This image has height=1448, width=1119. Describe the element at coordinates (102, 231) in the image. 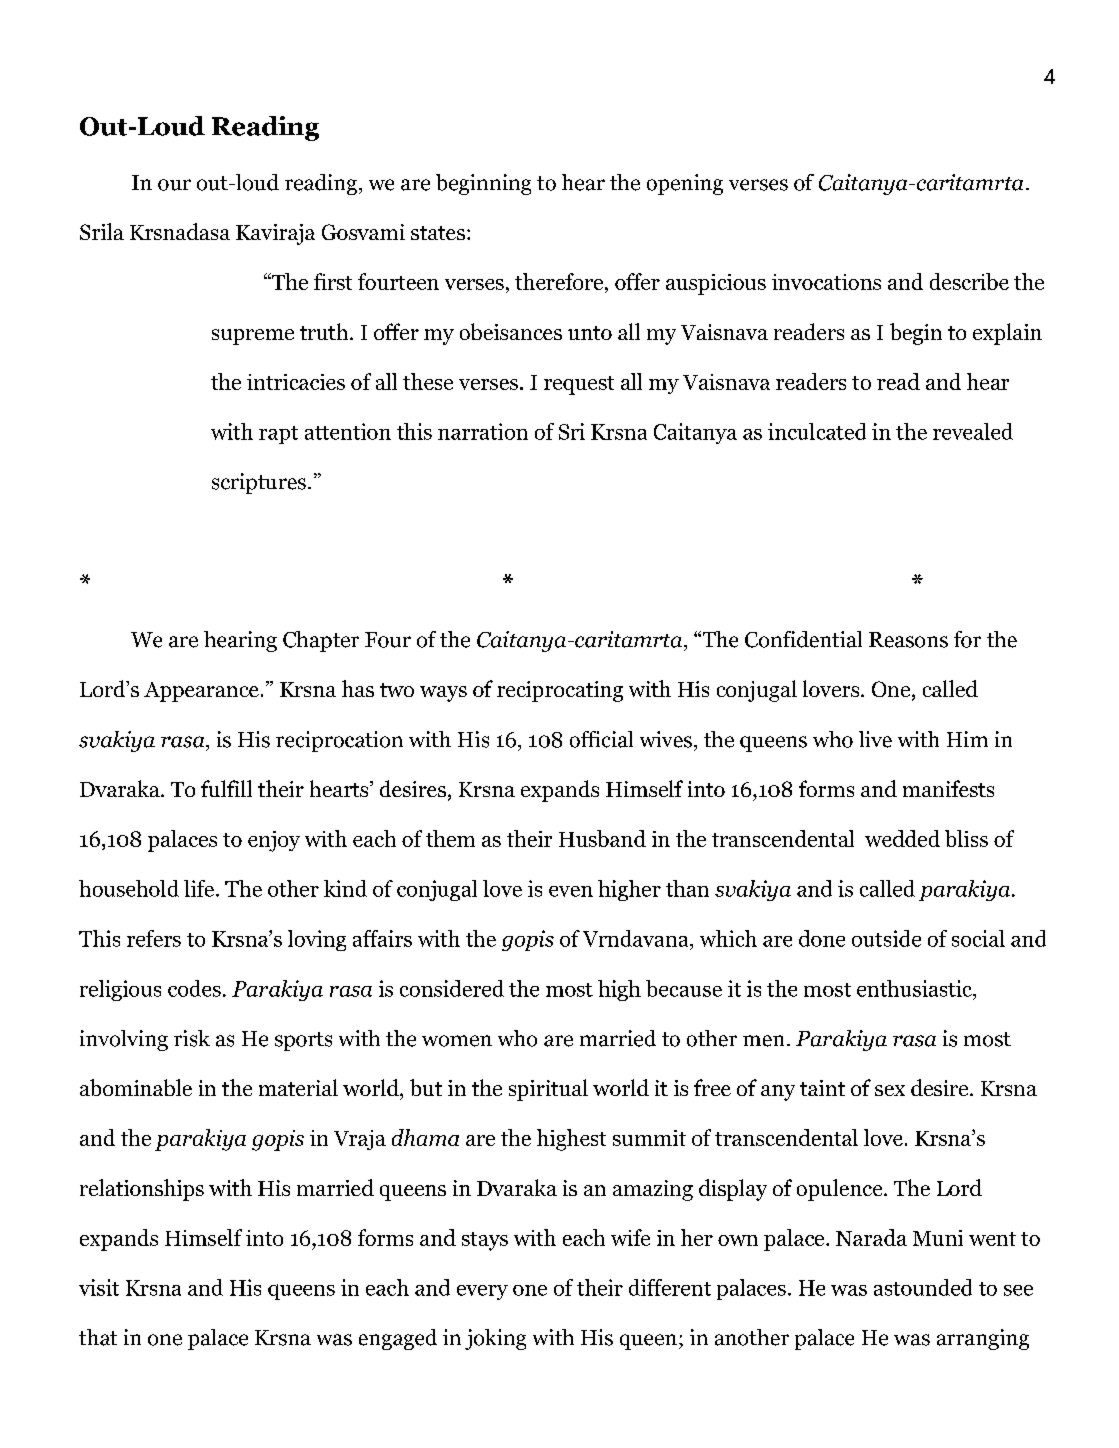

I see `Srila` at that location.
